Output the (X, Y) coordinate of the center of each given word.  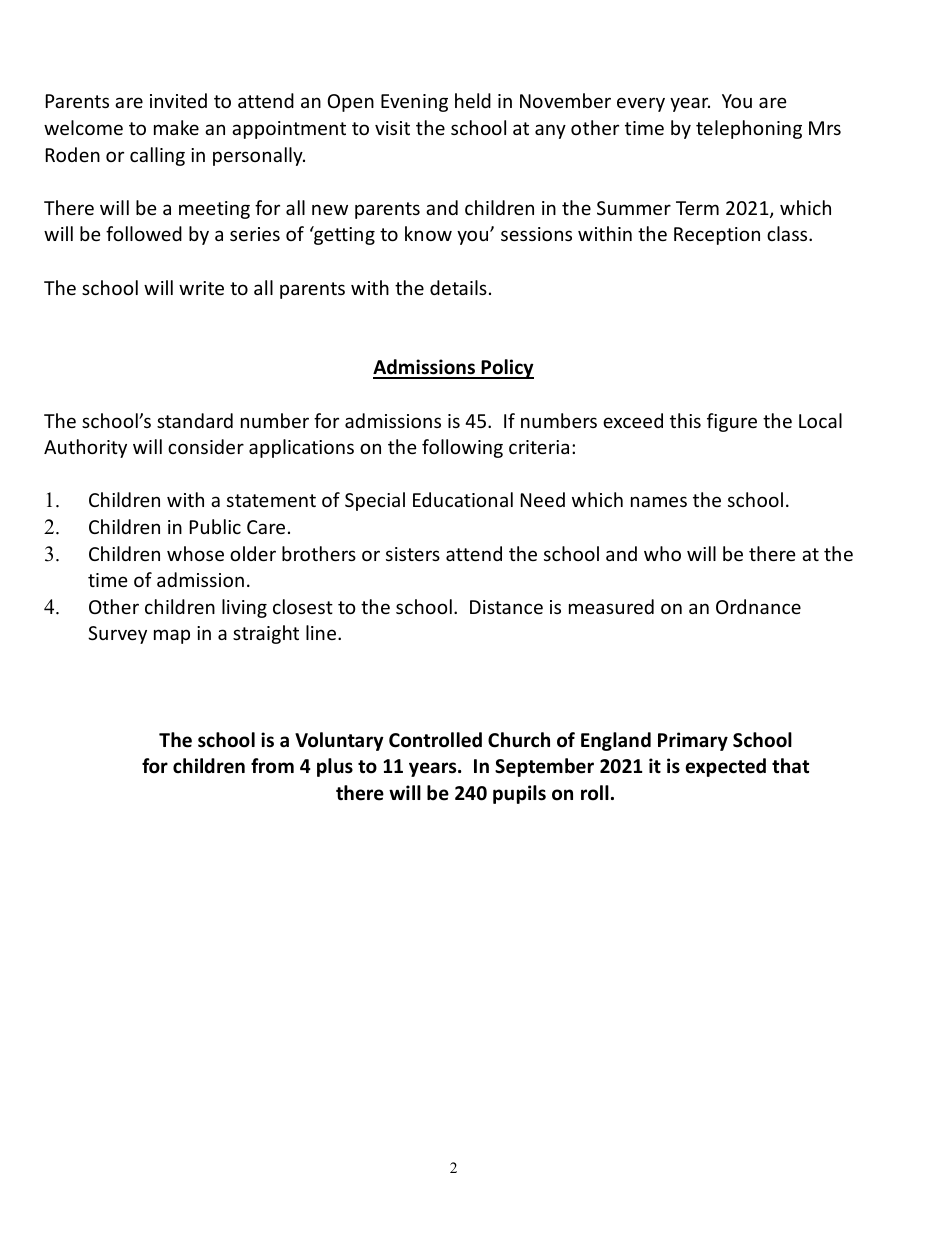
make (176, 127)
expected (726, 767)
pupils (519, 794)
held (473, 100)
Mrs (825, 128)
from (272, 766)
